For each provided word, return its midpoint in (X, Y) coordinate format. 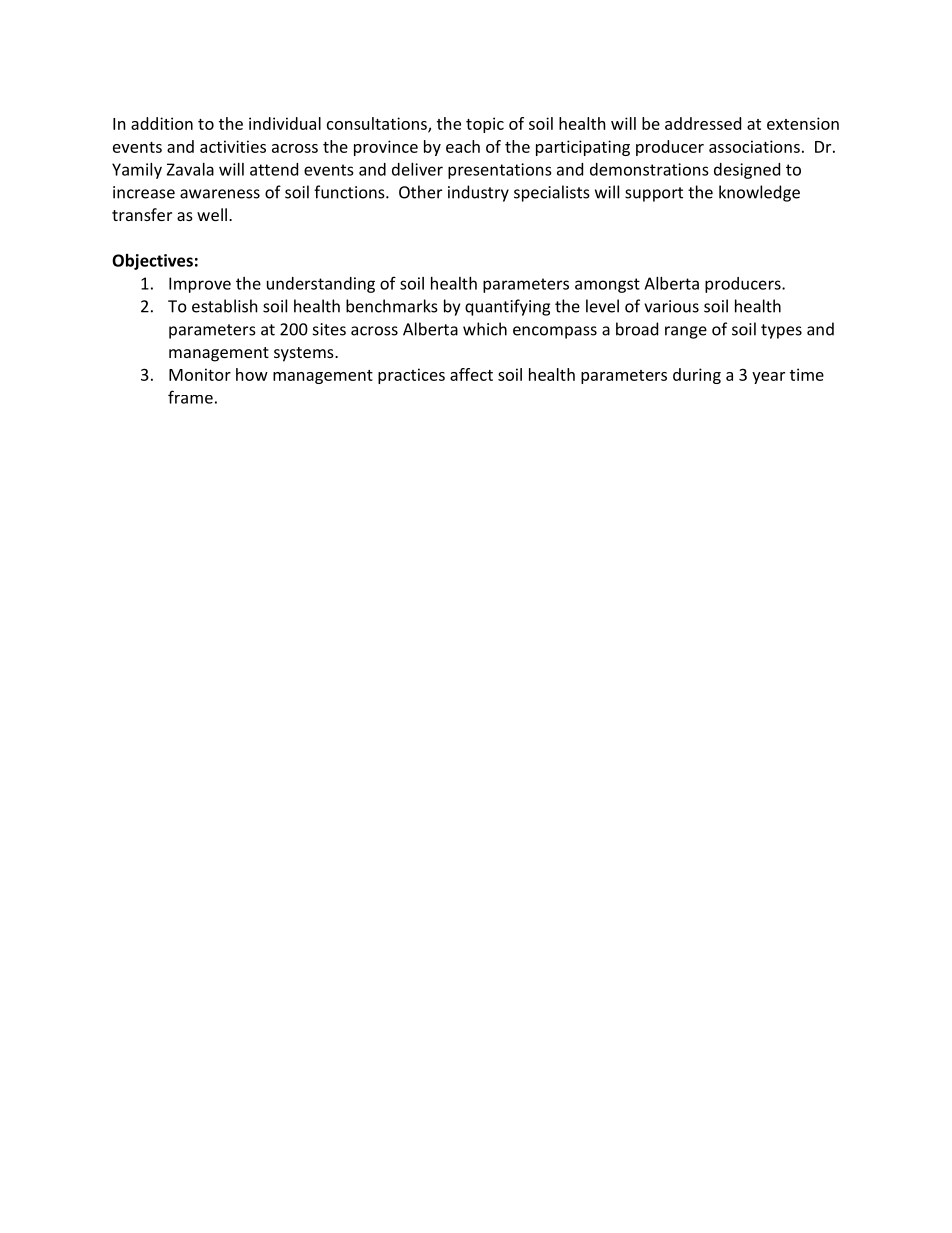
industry (478, 193)
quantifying (507, 307)
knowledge (759, 193)
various (671, 306)
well (212, 214)
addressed (703, 123)
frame (190, 397)
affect (471, 374)
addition (162, 123)
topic (485, 125)
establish (225, 306)
